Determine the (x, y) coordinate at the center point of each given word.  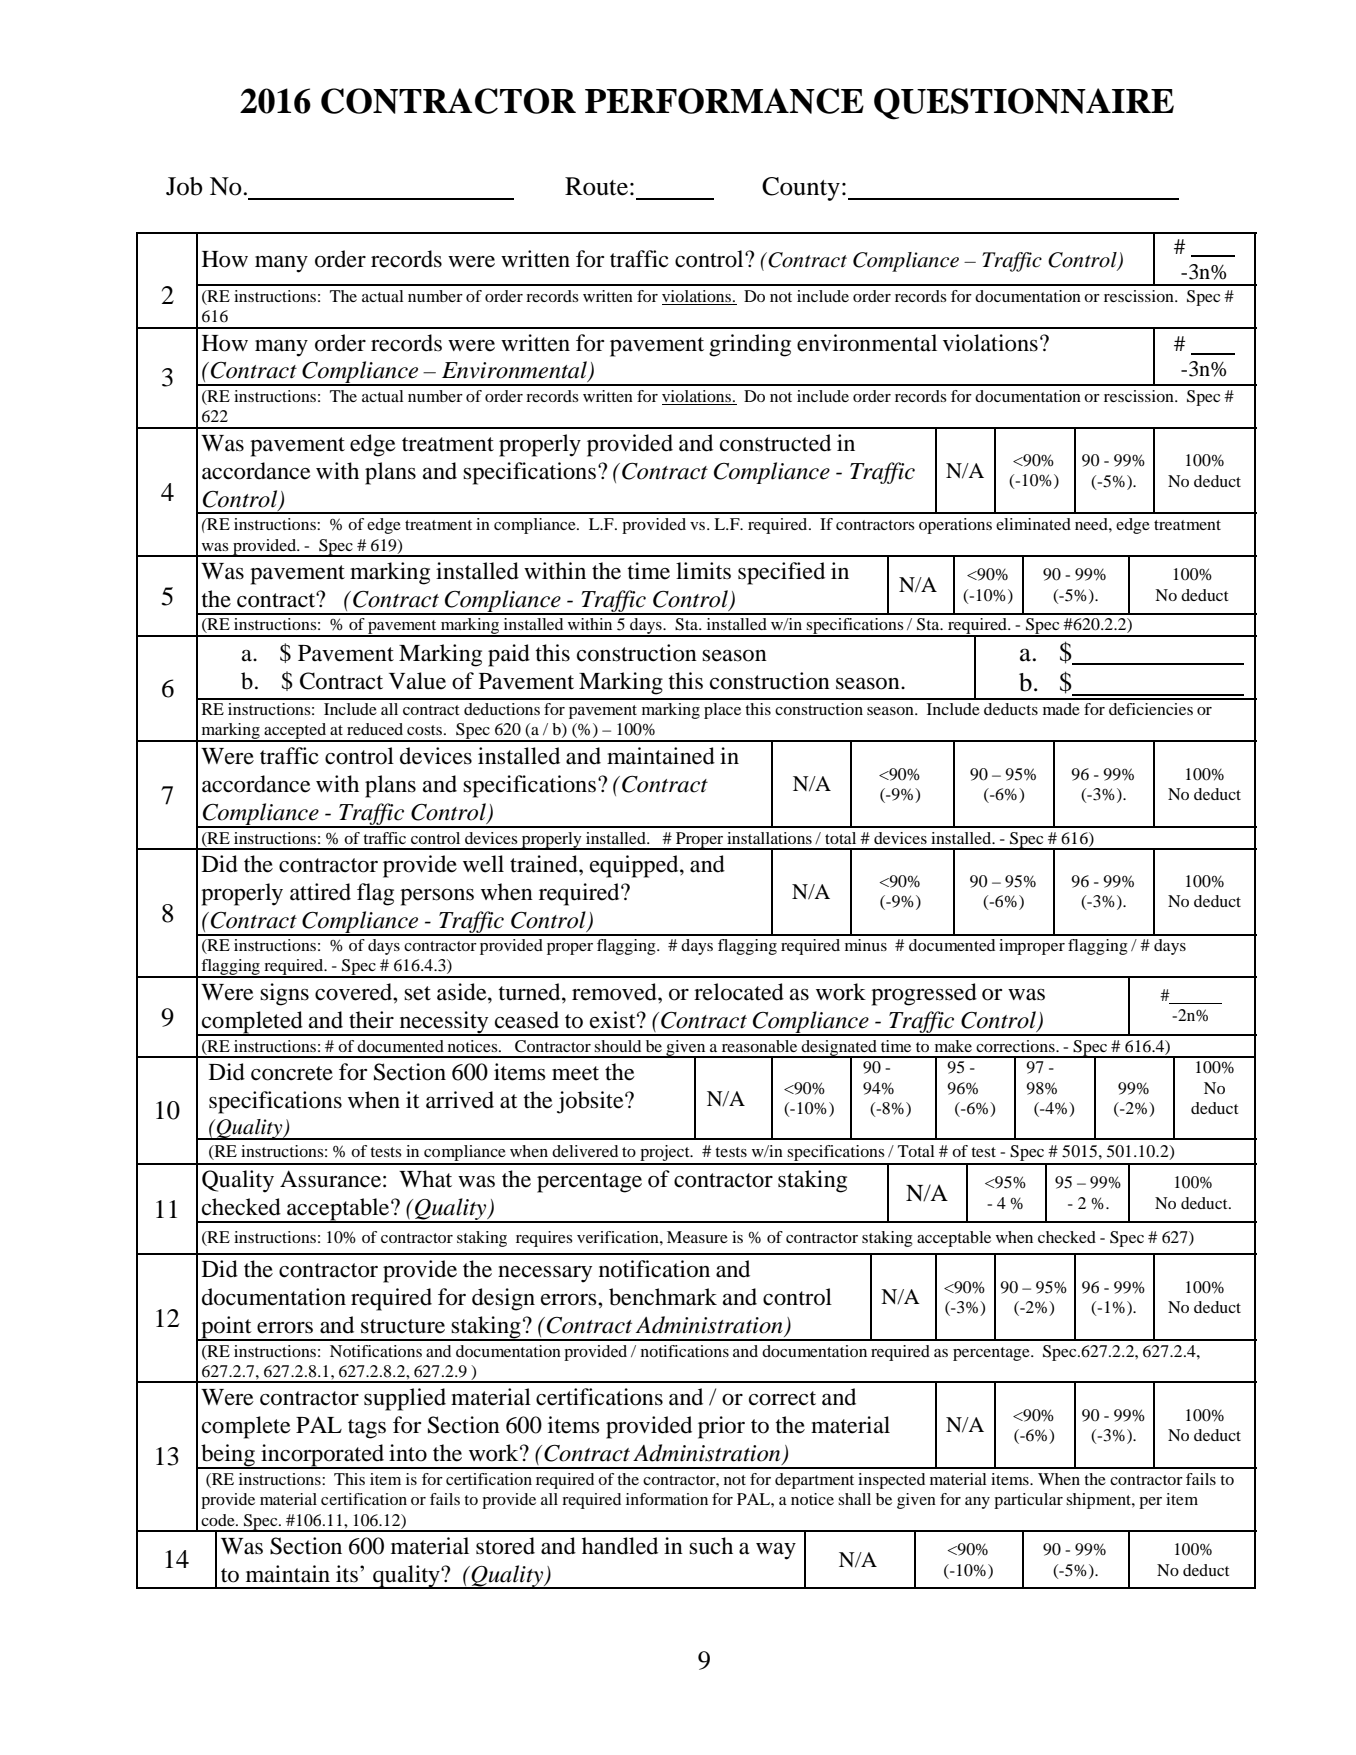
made (1061, 709)
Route (596, 186)
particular (1028, 1501)
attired (320, 892)
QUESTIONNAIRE (1024, 104)
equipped (635, 866)
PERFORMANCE (724, 101)
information (667, 1499)
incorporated (323, 1456)
